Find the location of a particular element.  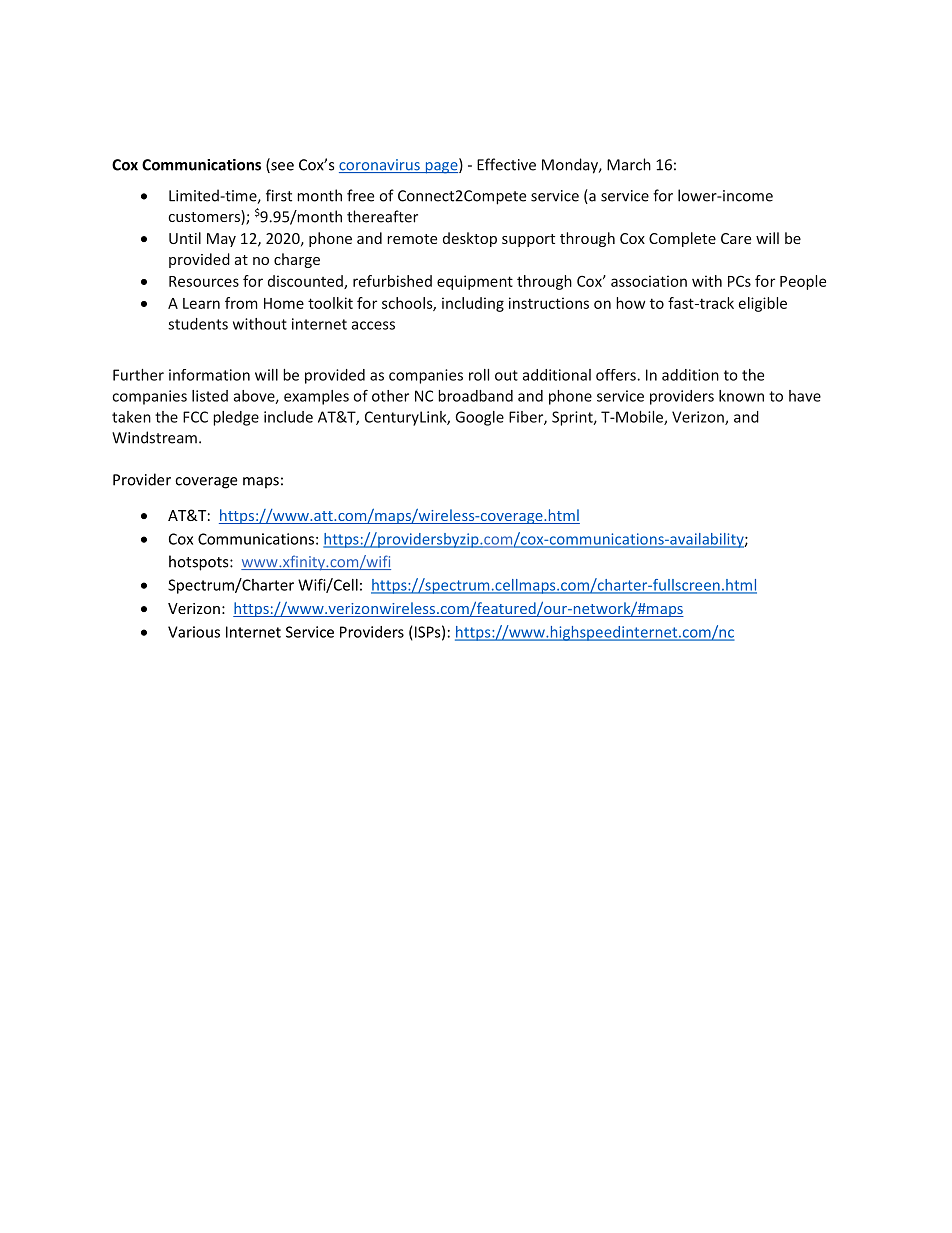

have is located at coordinates (805, 396).
